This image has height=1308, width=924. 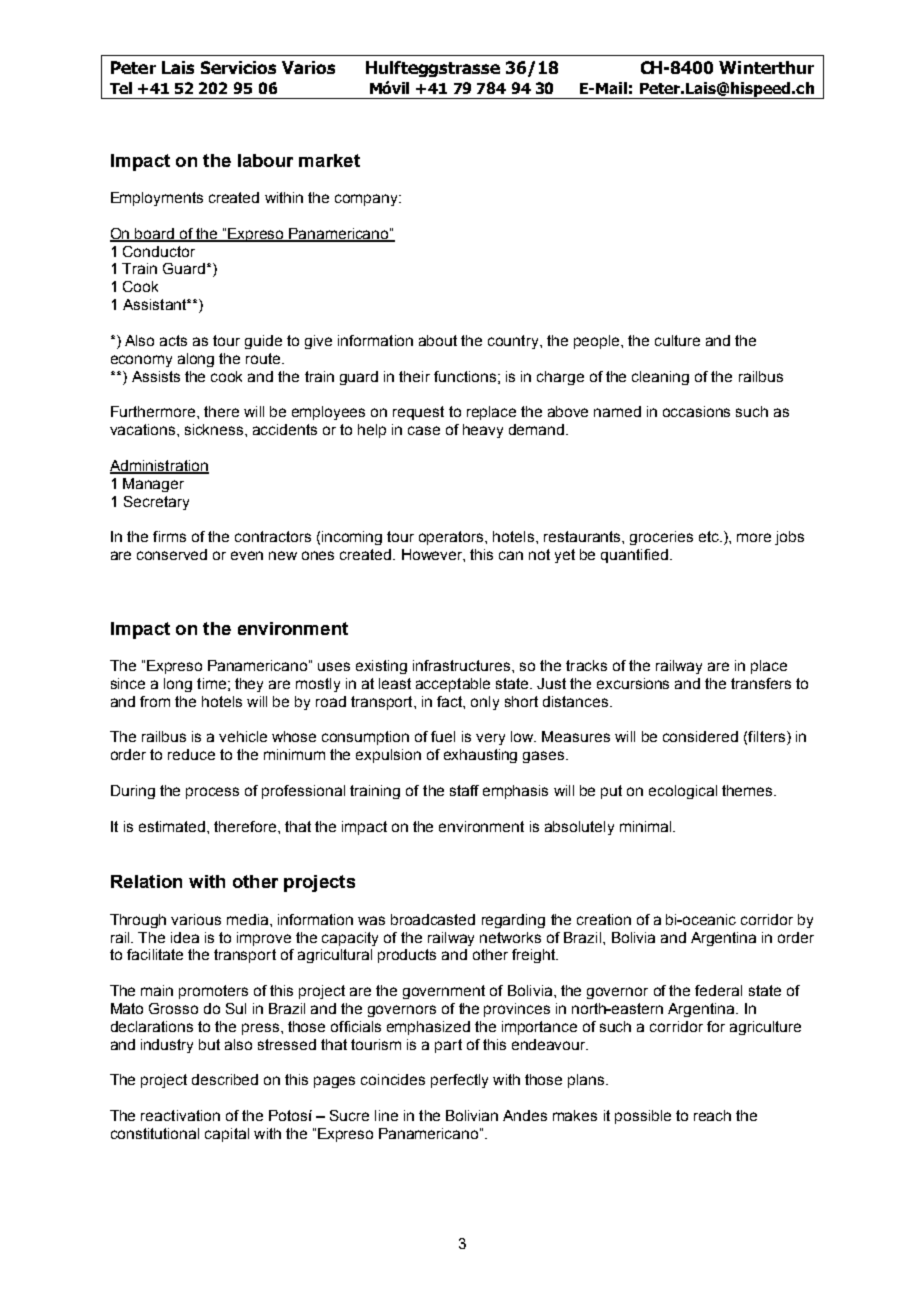 What do you see at coordinates (660, 378) in the image?
I see `cleaning` at bounding box center [660, 378].
